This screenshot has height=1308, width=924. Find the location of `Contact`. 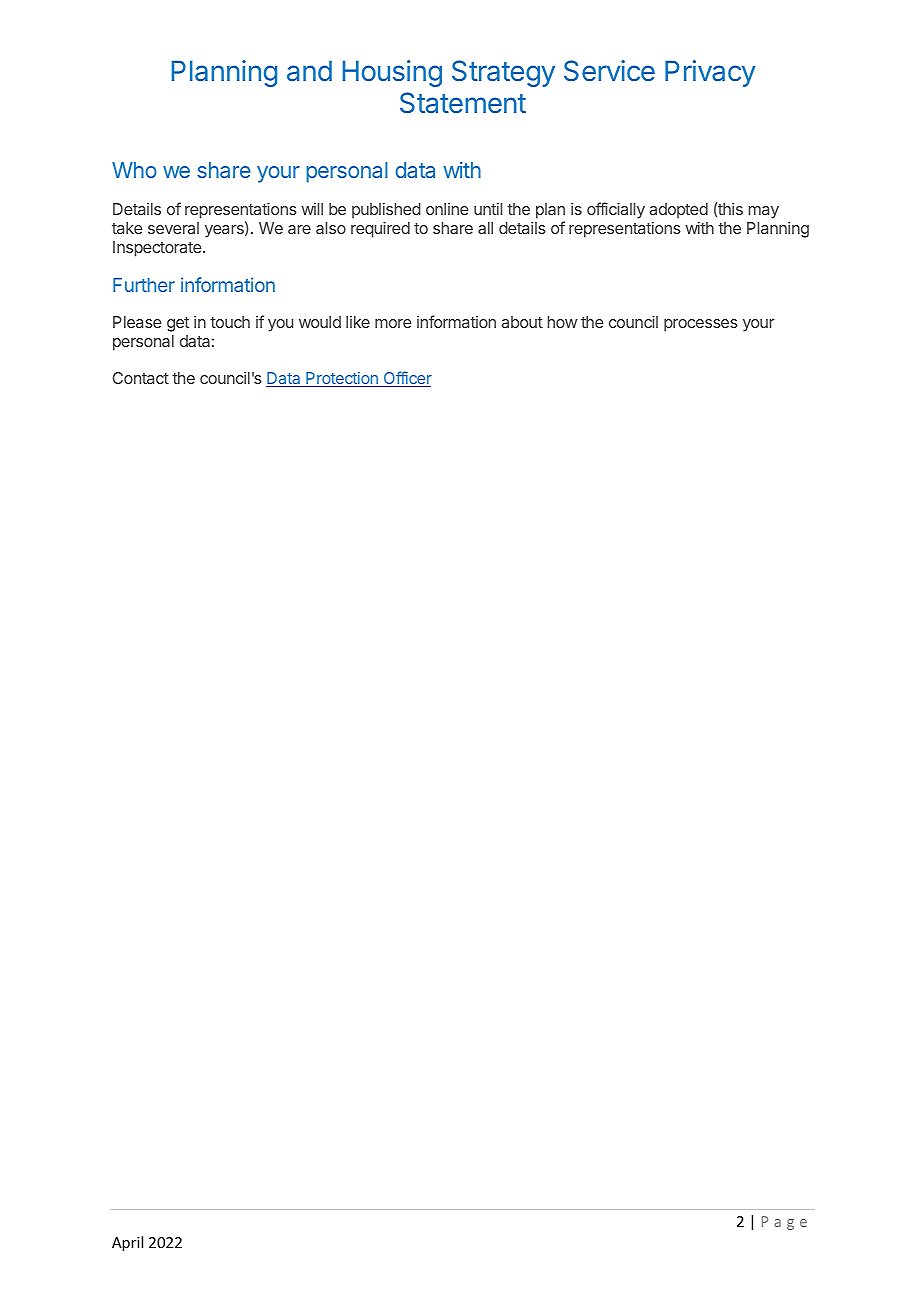

Contact is located at coordinates (141, 378).
